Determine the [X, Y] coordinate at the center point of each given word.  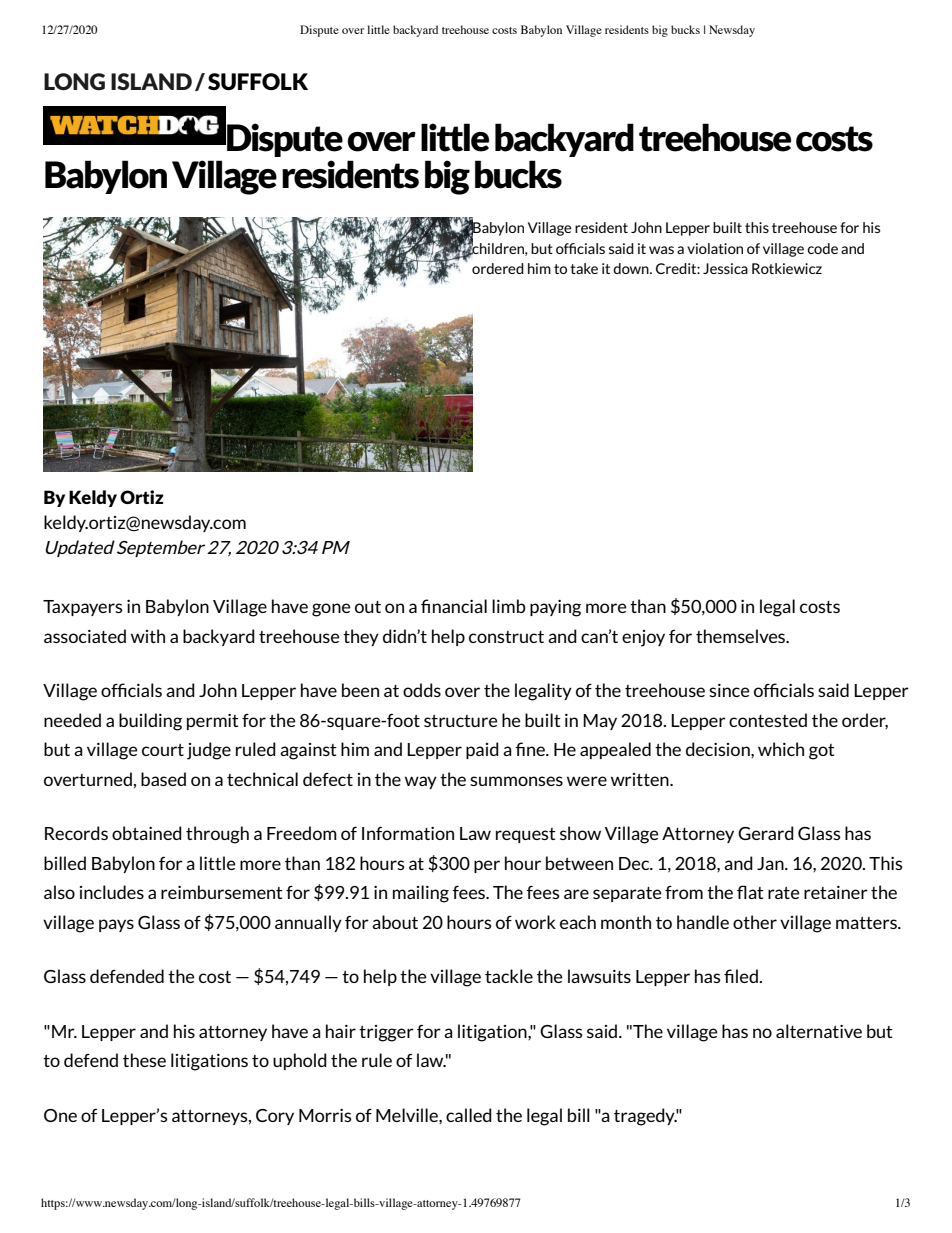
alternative [819, 1031]
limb [509, 606]
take [584, 268]
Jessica [725, 268]
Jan [771, 863]
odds [422, 690]
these [144, 1060]
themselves [742, 636]
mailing [421, 894]
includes [112, 892]
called [469, 1115]
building [150, 722]
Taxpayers [83, 608]
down [632, 268]
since [729, 690]
